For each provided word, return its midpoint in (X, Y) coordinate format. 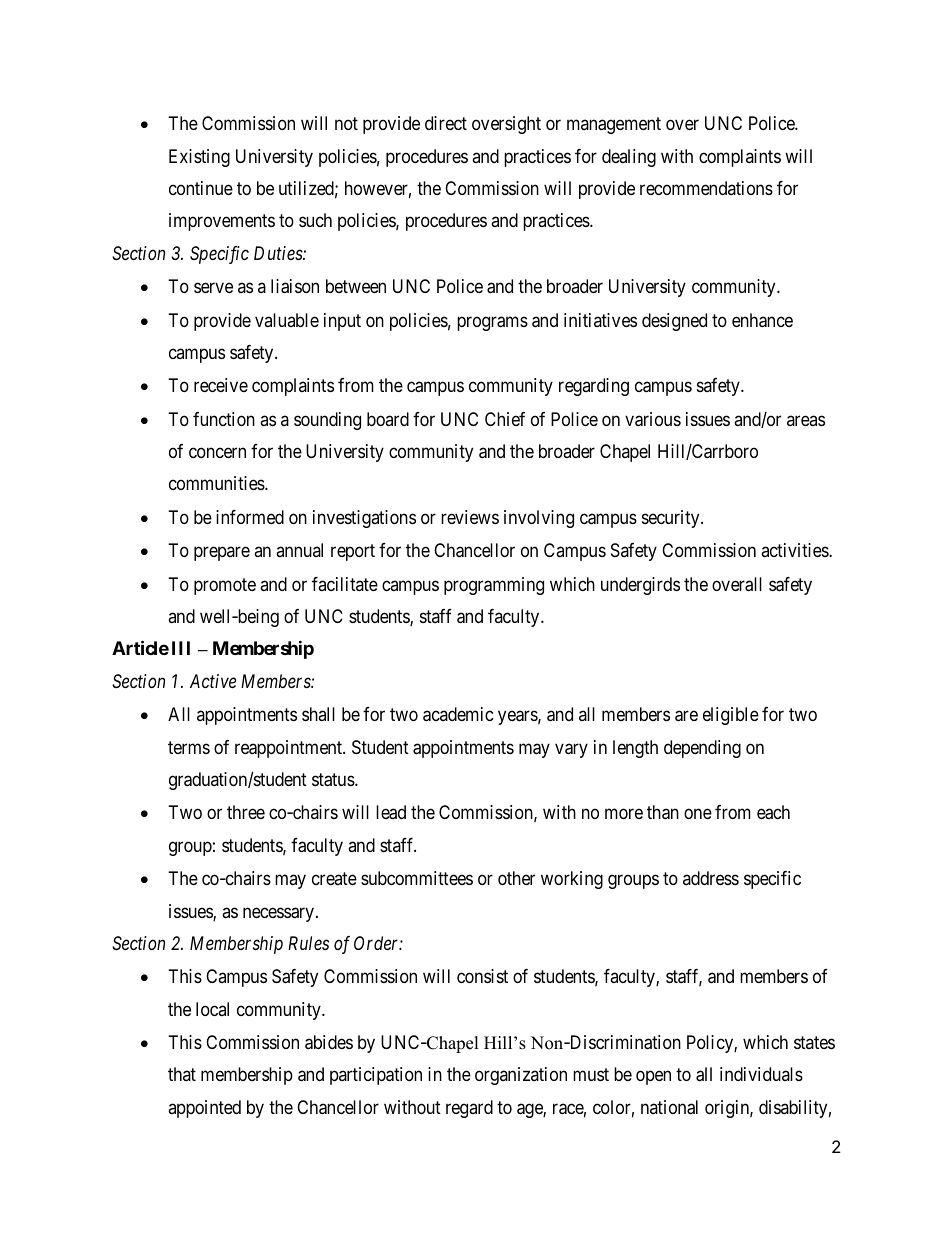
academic (458, 714)
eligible (731, 716)
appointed (204, 1109)
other (516, 878)
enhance (762, 320)
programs (492, 323)
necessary (280, 914)
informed (250, 517)
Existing (199, 158)
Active (213, 681)
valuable (287, 320)
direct (446, 123)
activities (795, 550)
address (711, 878)
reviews (470, 517)
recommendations (706, 188)
